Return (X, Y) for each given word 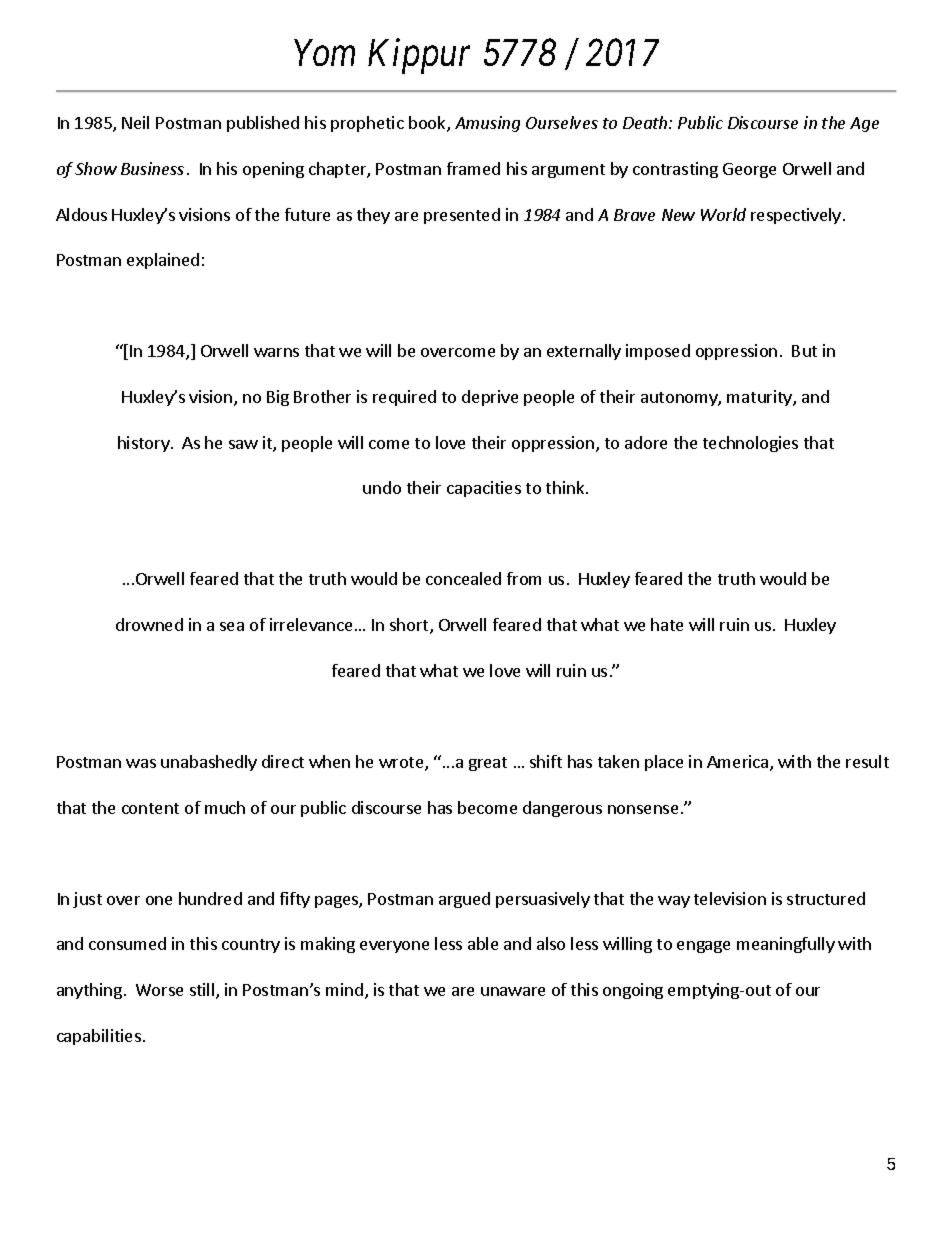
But (804, 351)
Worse (159, 990)
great (488, 764)
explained (163, 261)
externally (584, 352)
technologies (750, 444)
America (739, 763)
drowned (149, 624)
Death (646, 122)
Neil (135, 122)
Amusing (487, 124)
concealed (463, 578)
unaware (513, 991)
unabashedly (209, 763)
